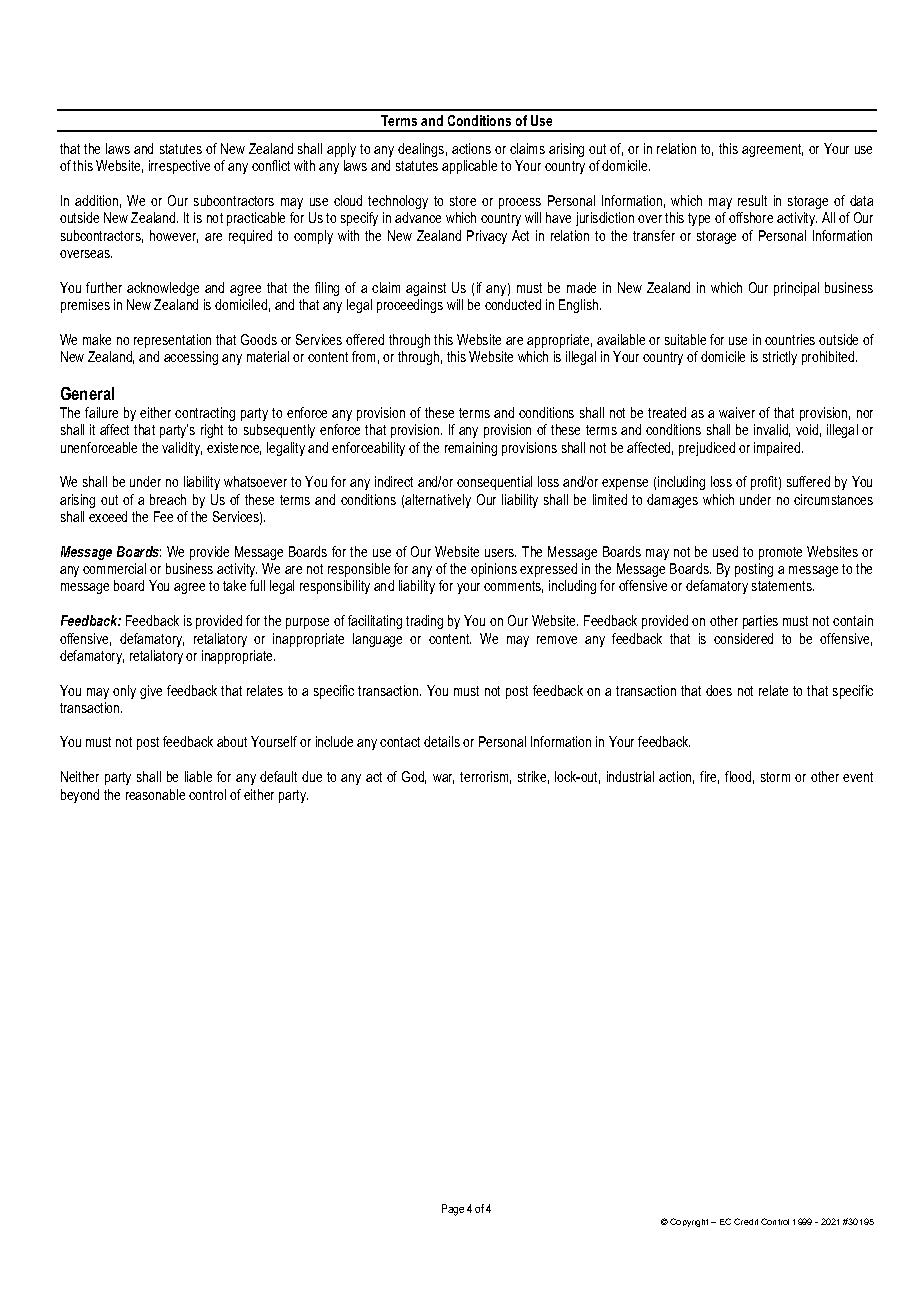 The height and width of the image is (1308, 924). I want to click on applicable, so click(469, 167).
